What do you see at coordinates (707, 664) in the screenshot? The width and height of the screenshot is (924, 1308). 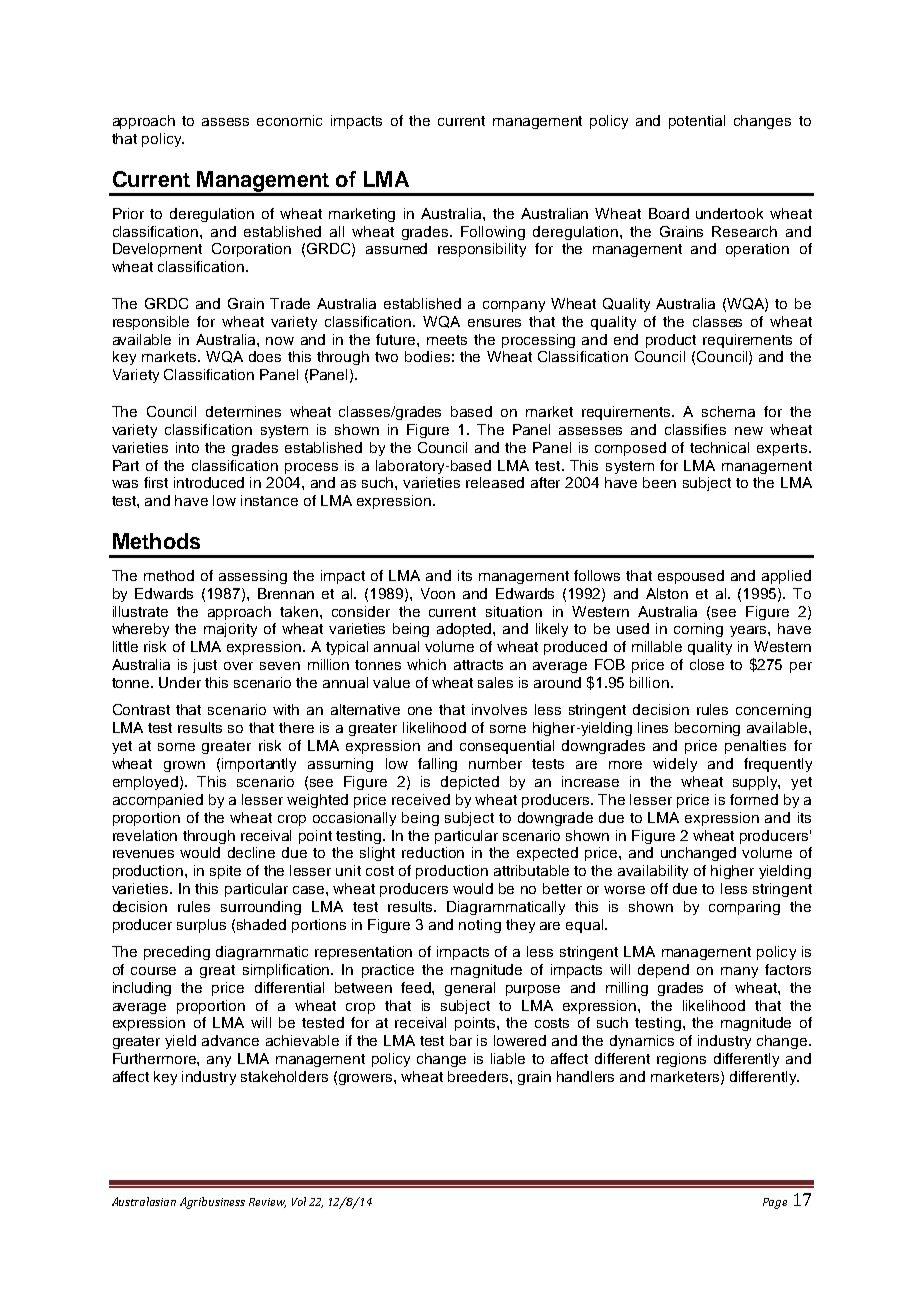 I see `close` at bounding box center [707, 664].
